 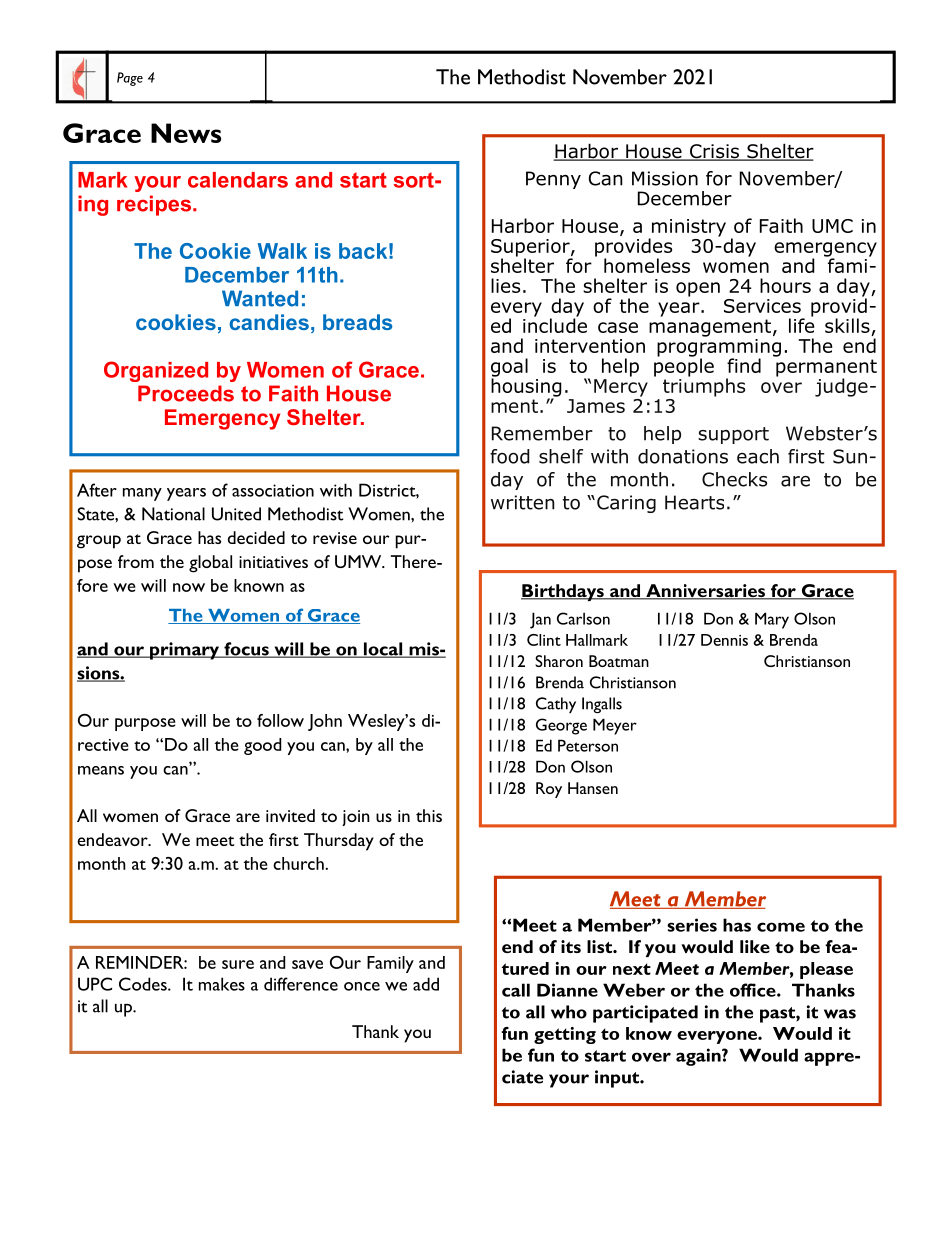 What do you see at coordinates (509, 368) in the screenshot?
I see `goal` at bounding box center [509, 368].
